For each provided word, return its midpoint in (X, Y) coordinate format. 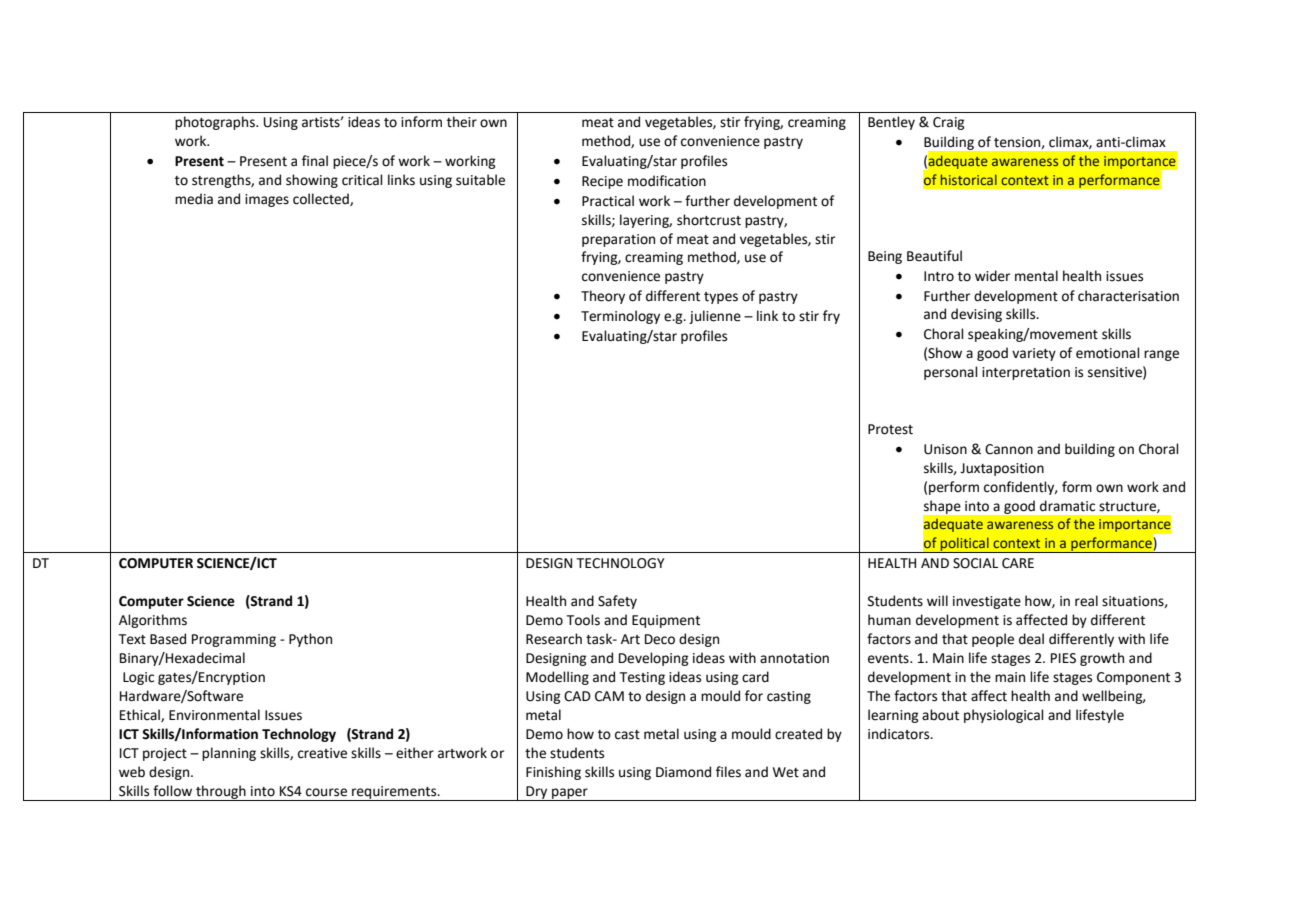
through (221, 793)
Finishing (553, 773)
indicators (900, 734)
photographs (216, 123)
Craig (949, 123)
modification (667, 181)
